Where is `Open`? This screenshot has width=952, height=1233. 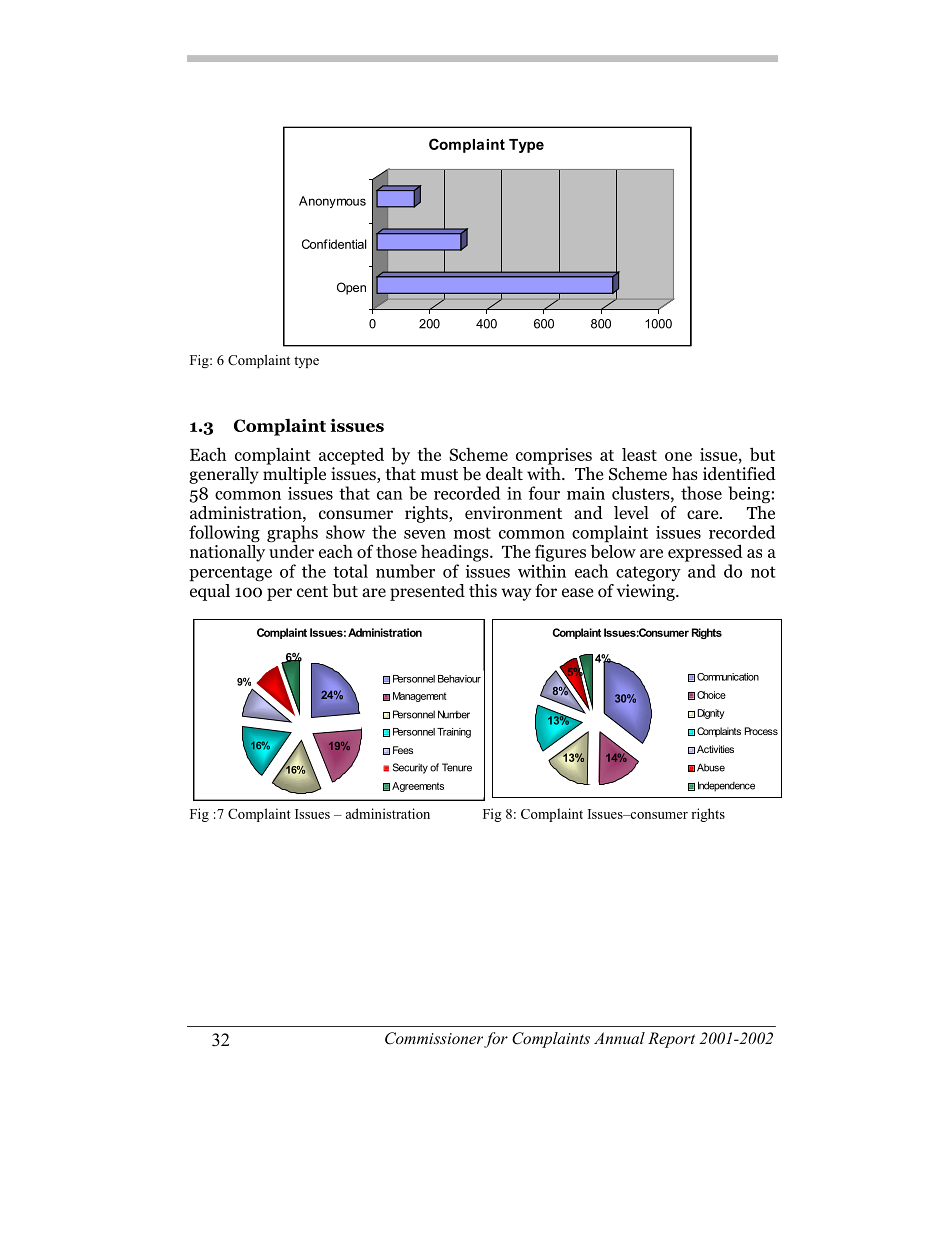 Open is located at coordinates (351, 288).
